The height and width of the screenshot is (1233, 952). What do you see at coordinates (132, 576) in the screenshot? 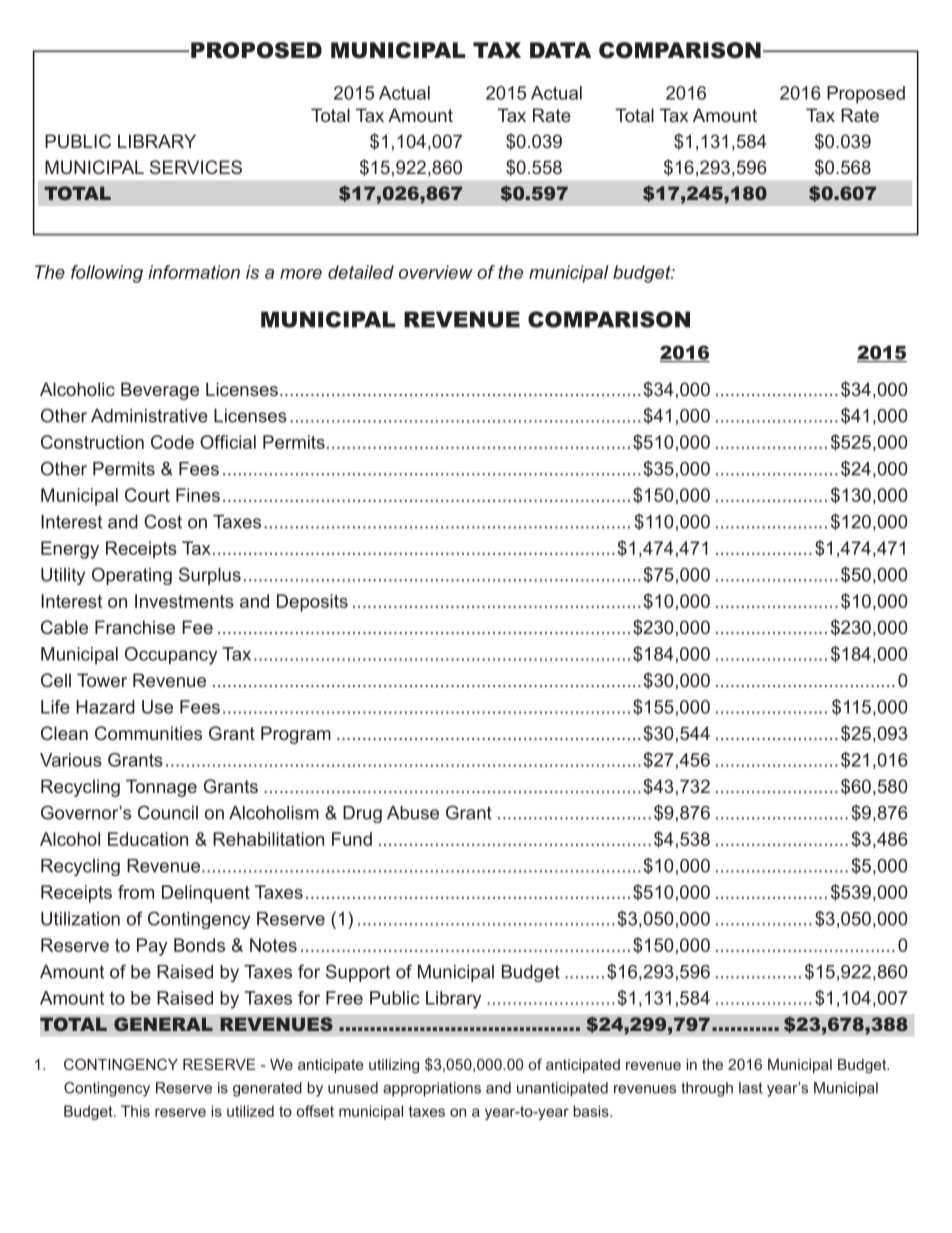
I see `Operating` at bounding box center [132, 576].
